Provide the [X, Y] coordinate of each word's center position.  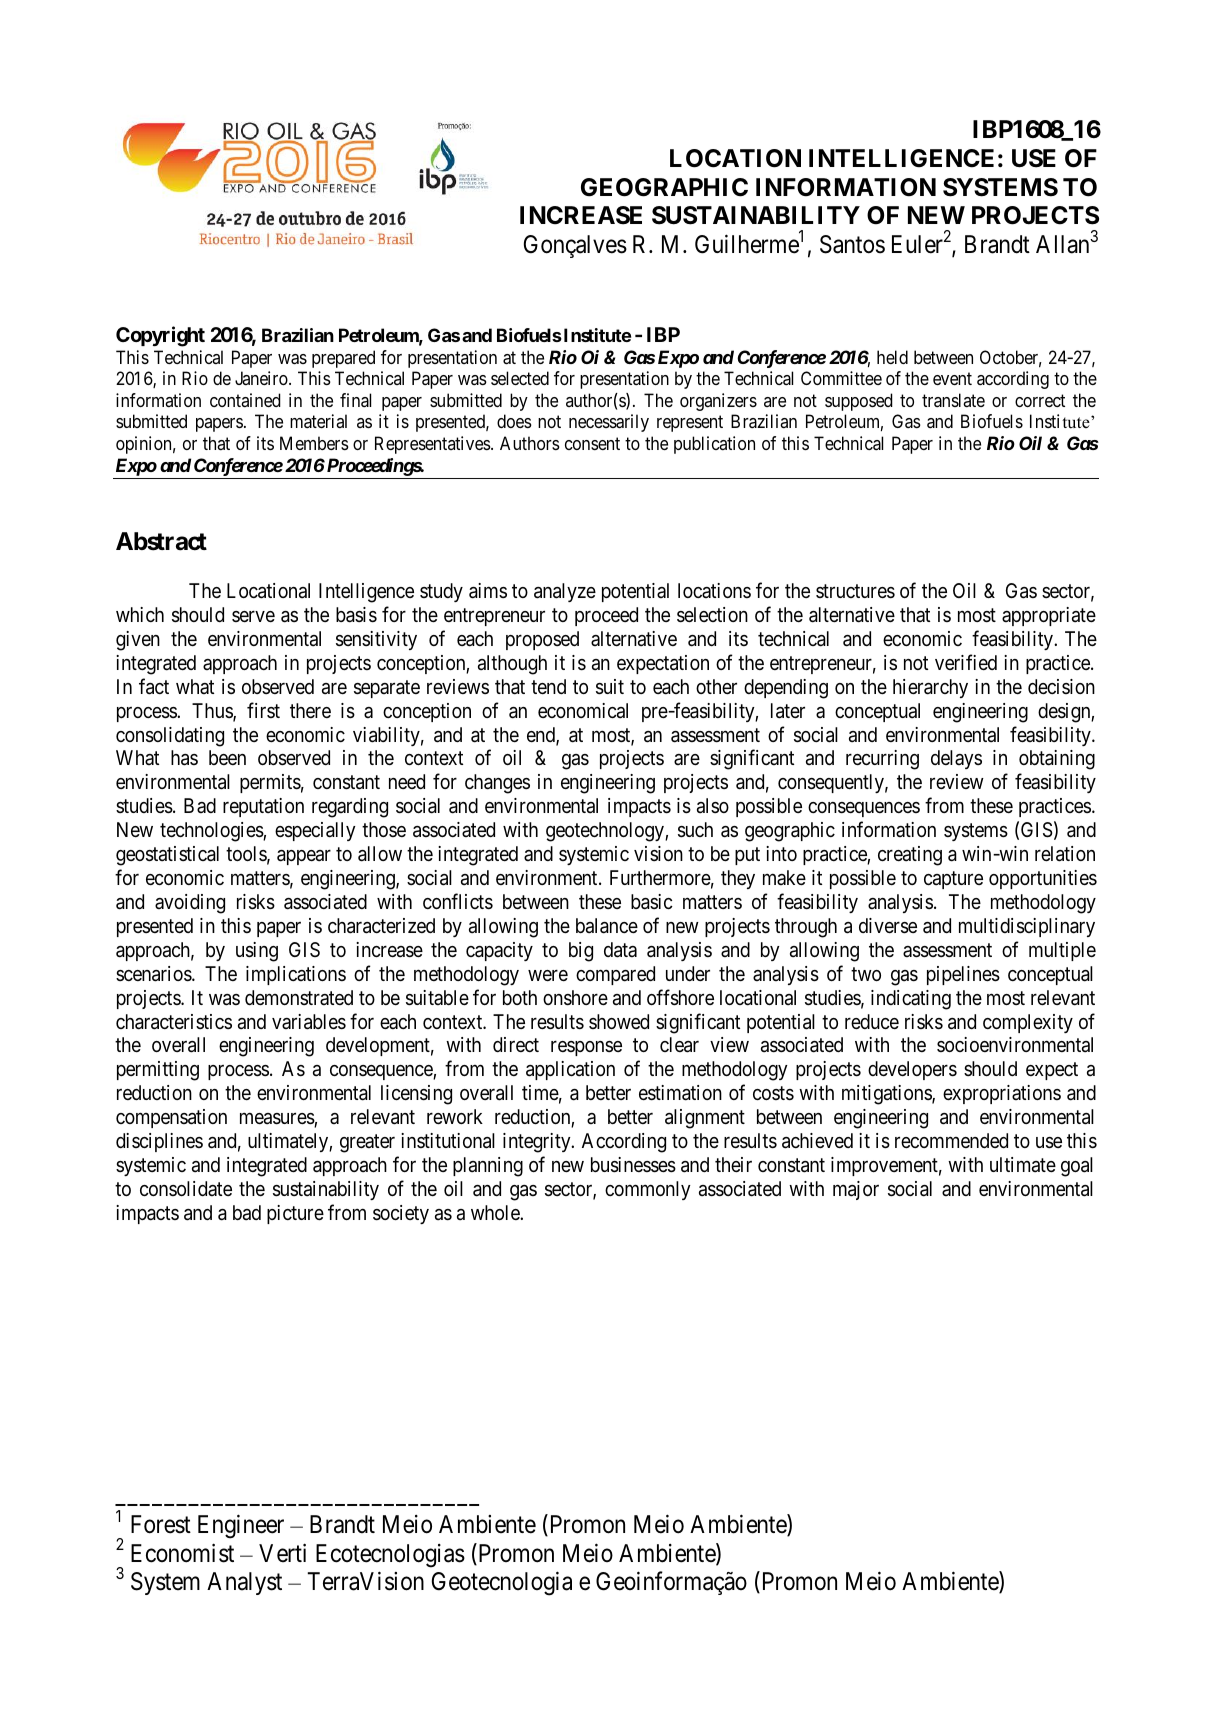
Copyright [160, 336]
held [892, 357]
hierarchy [930, 688]
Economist [182, 1553]
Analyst [244, 1583]
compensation [171, 1118]
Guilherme [747, 244]
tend [548, 686]
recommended [951, 1140]
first [263, 710]
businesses [633, 1165]
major [856, 1190]
